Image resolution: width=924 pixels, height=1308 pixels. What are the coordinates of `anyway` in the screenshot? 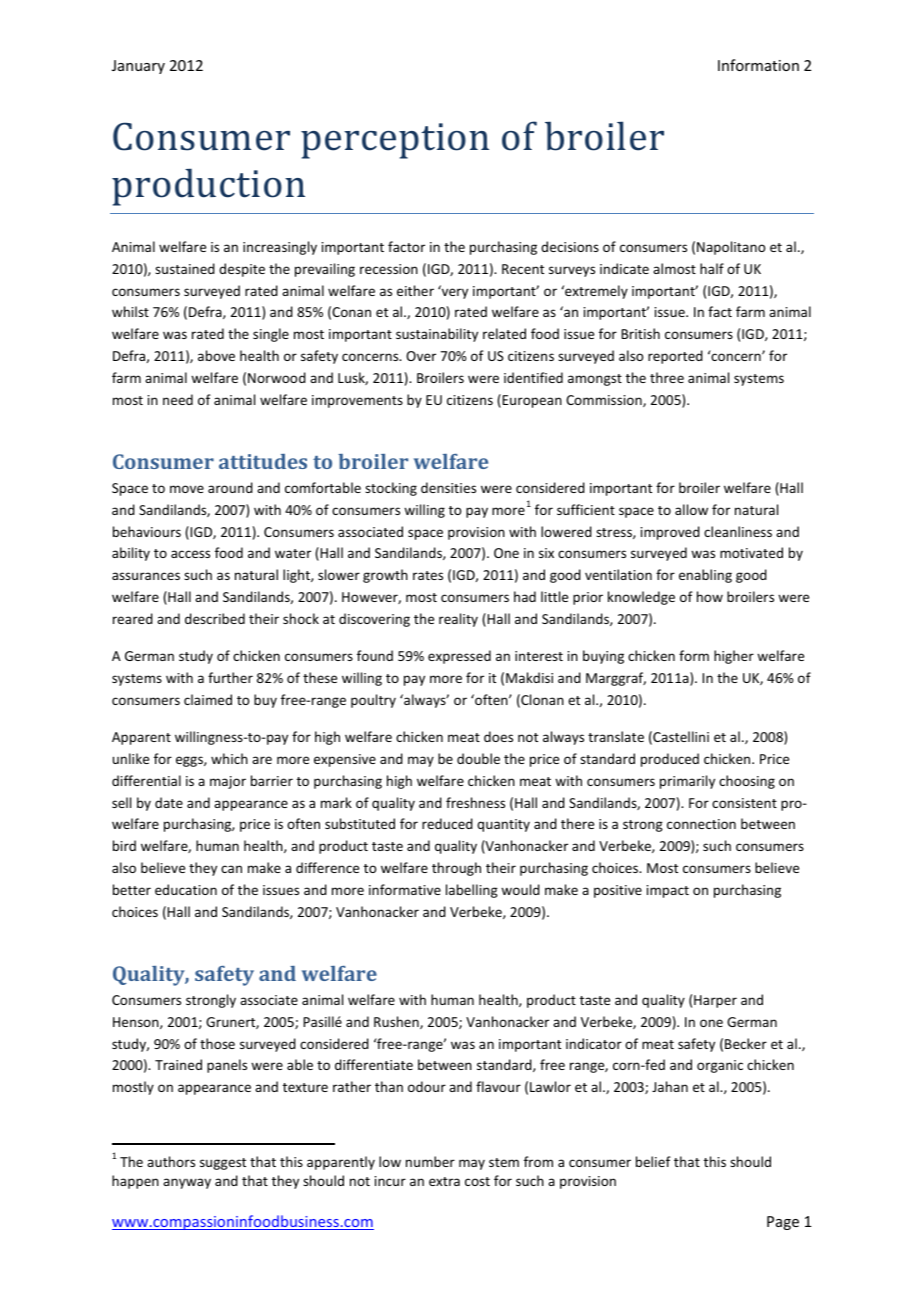 It's located at (187, 1183).
